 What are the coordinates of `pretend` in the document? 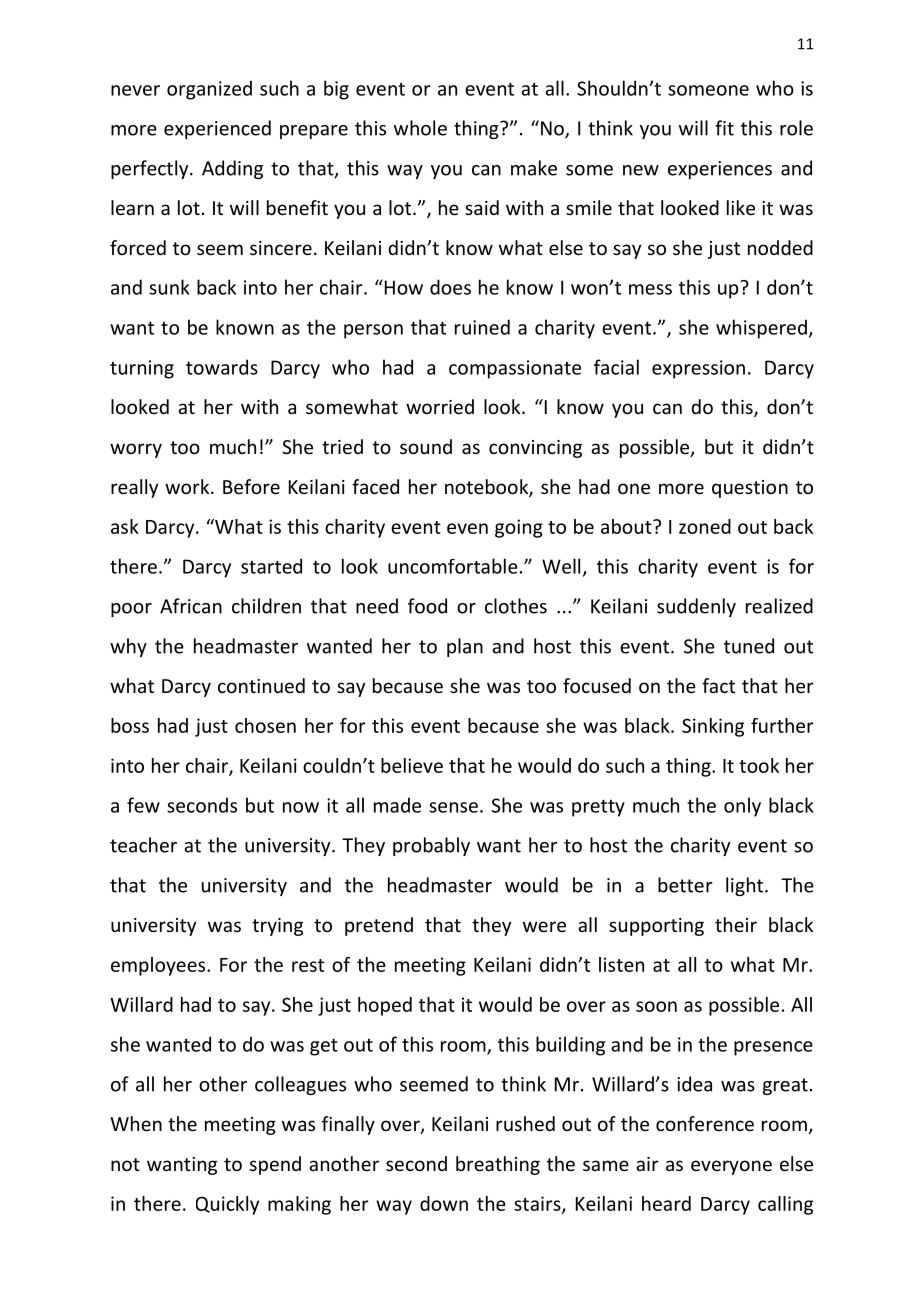 It's located at (379, 926).
